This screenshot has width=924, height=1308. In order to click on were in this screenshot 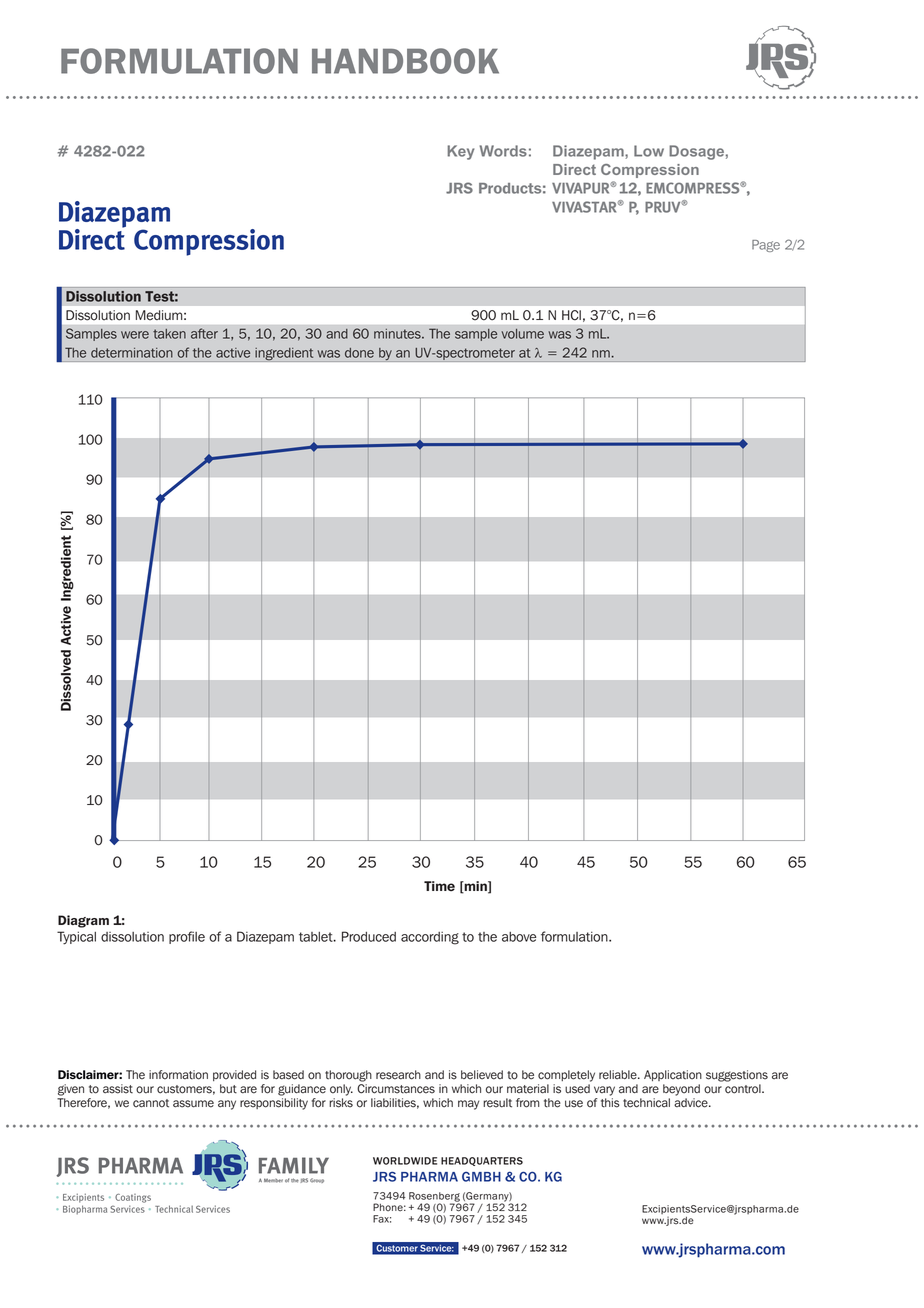, I will do `click(135, 335)`.
